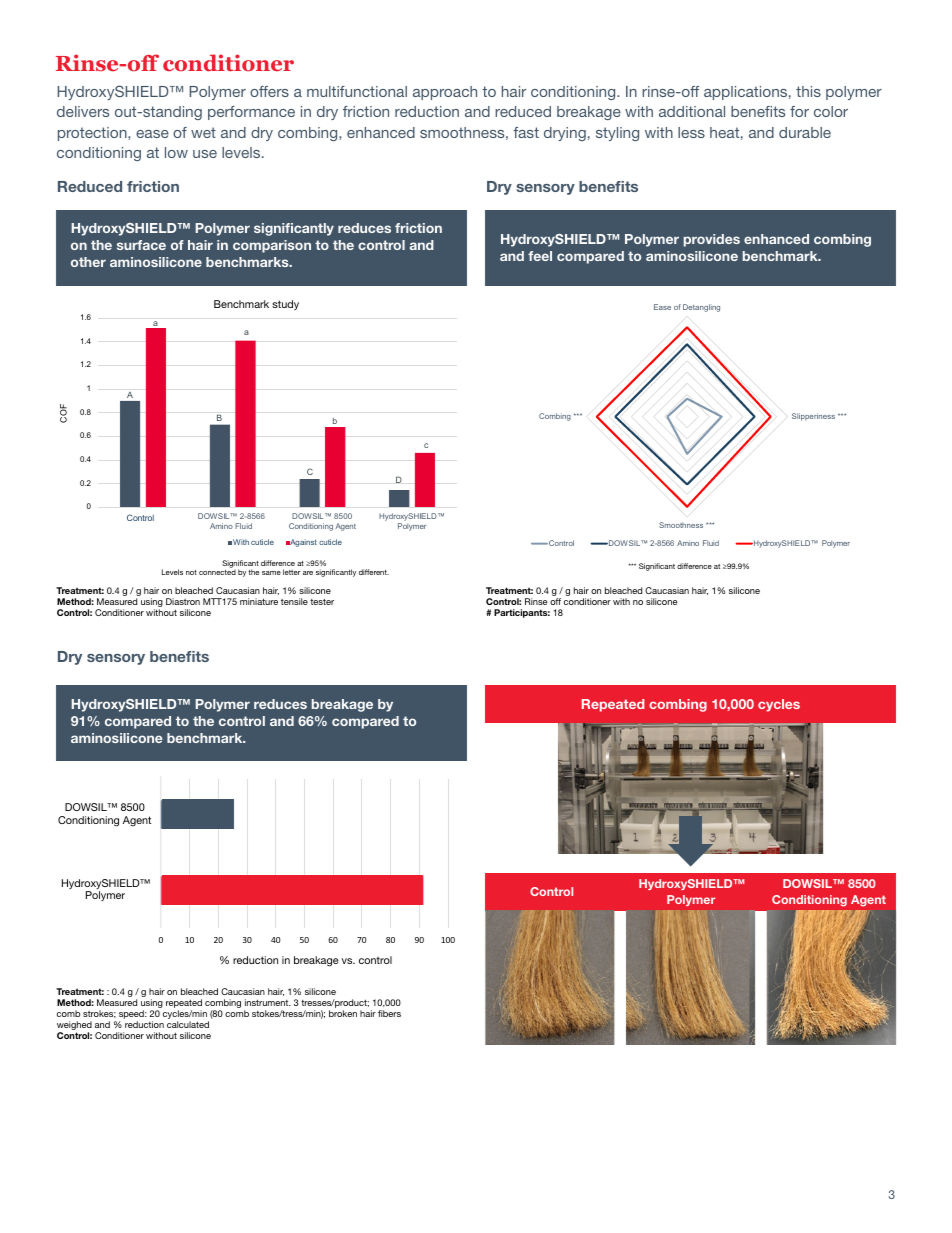 The width and height of the image is (952, 1233). What do you see at coordinates (132, 1016) in the image?
I see `speed` at bounding box center [132, 1016].
